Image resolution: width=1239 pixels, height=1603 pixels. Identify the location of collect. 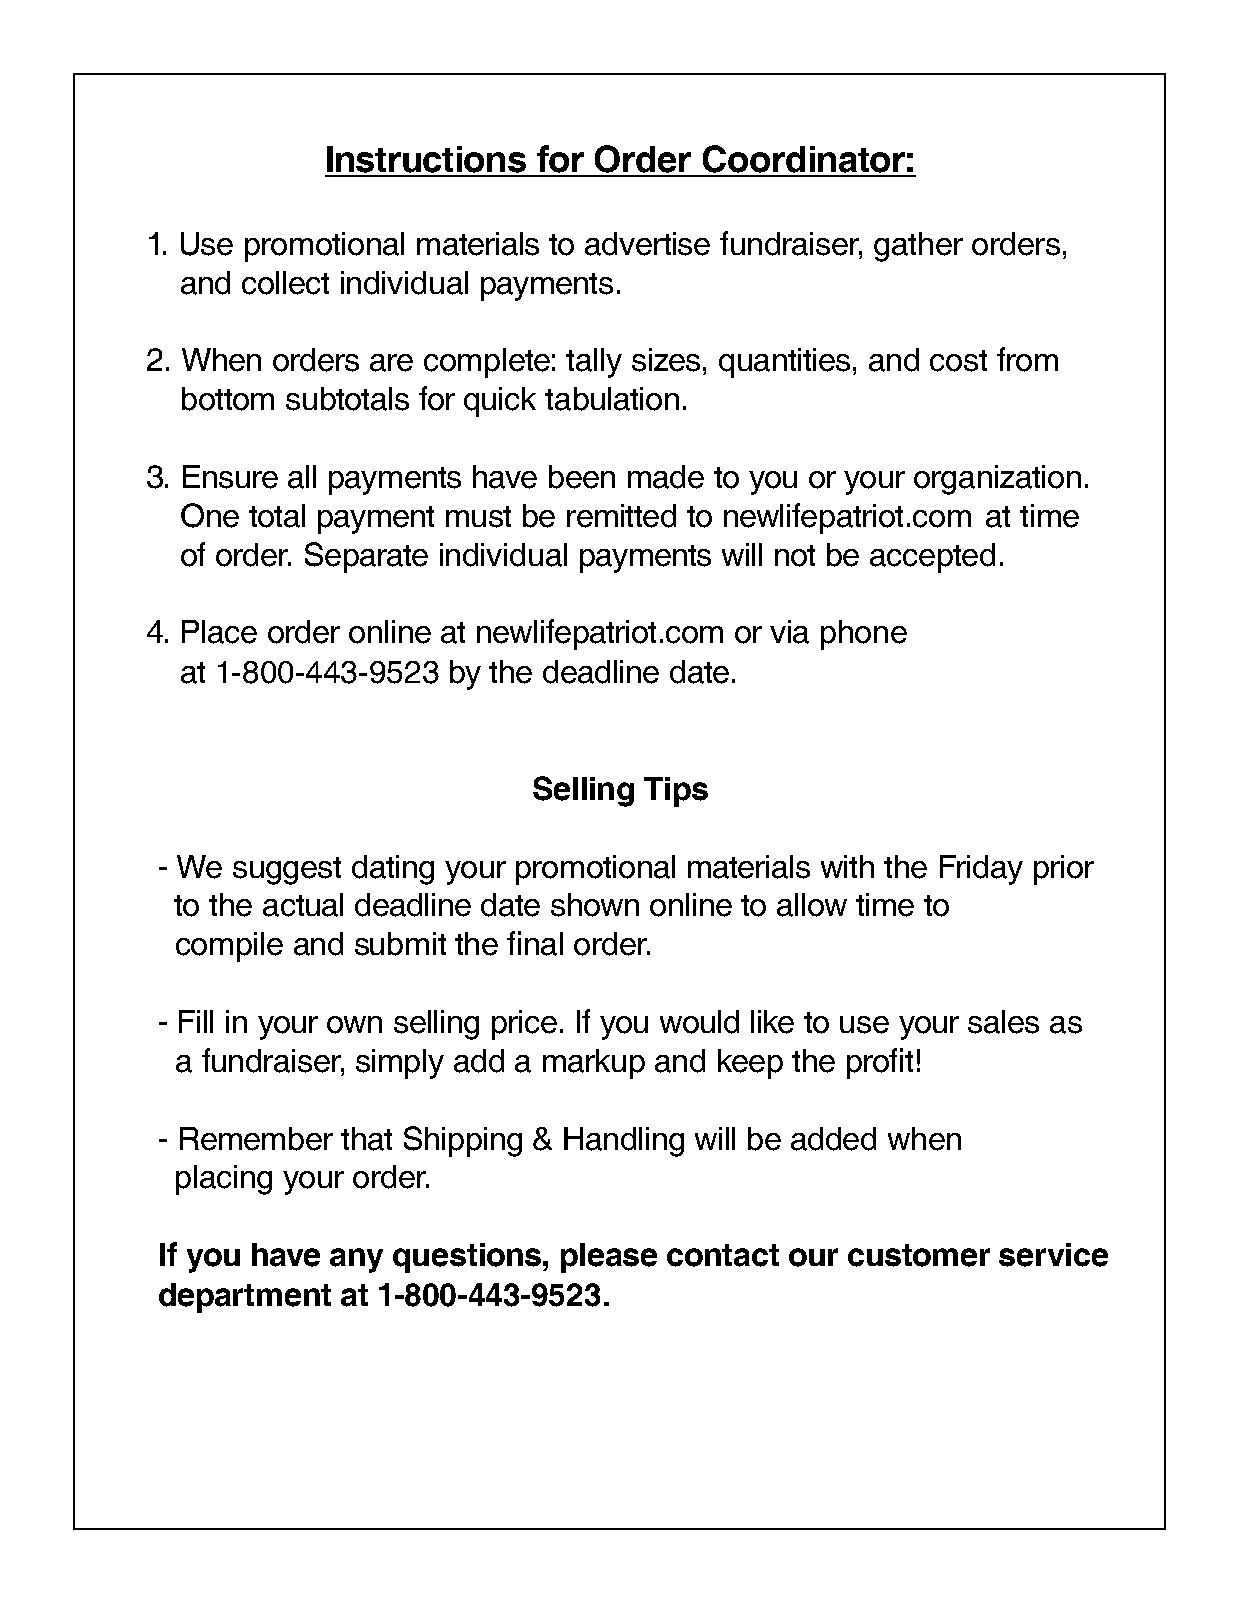
(285, 283).
